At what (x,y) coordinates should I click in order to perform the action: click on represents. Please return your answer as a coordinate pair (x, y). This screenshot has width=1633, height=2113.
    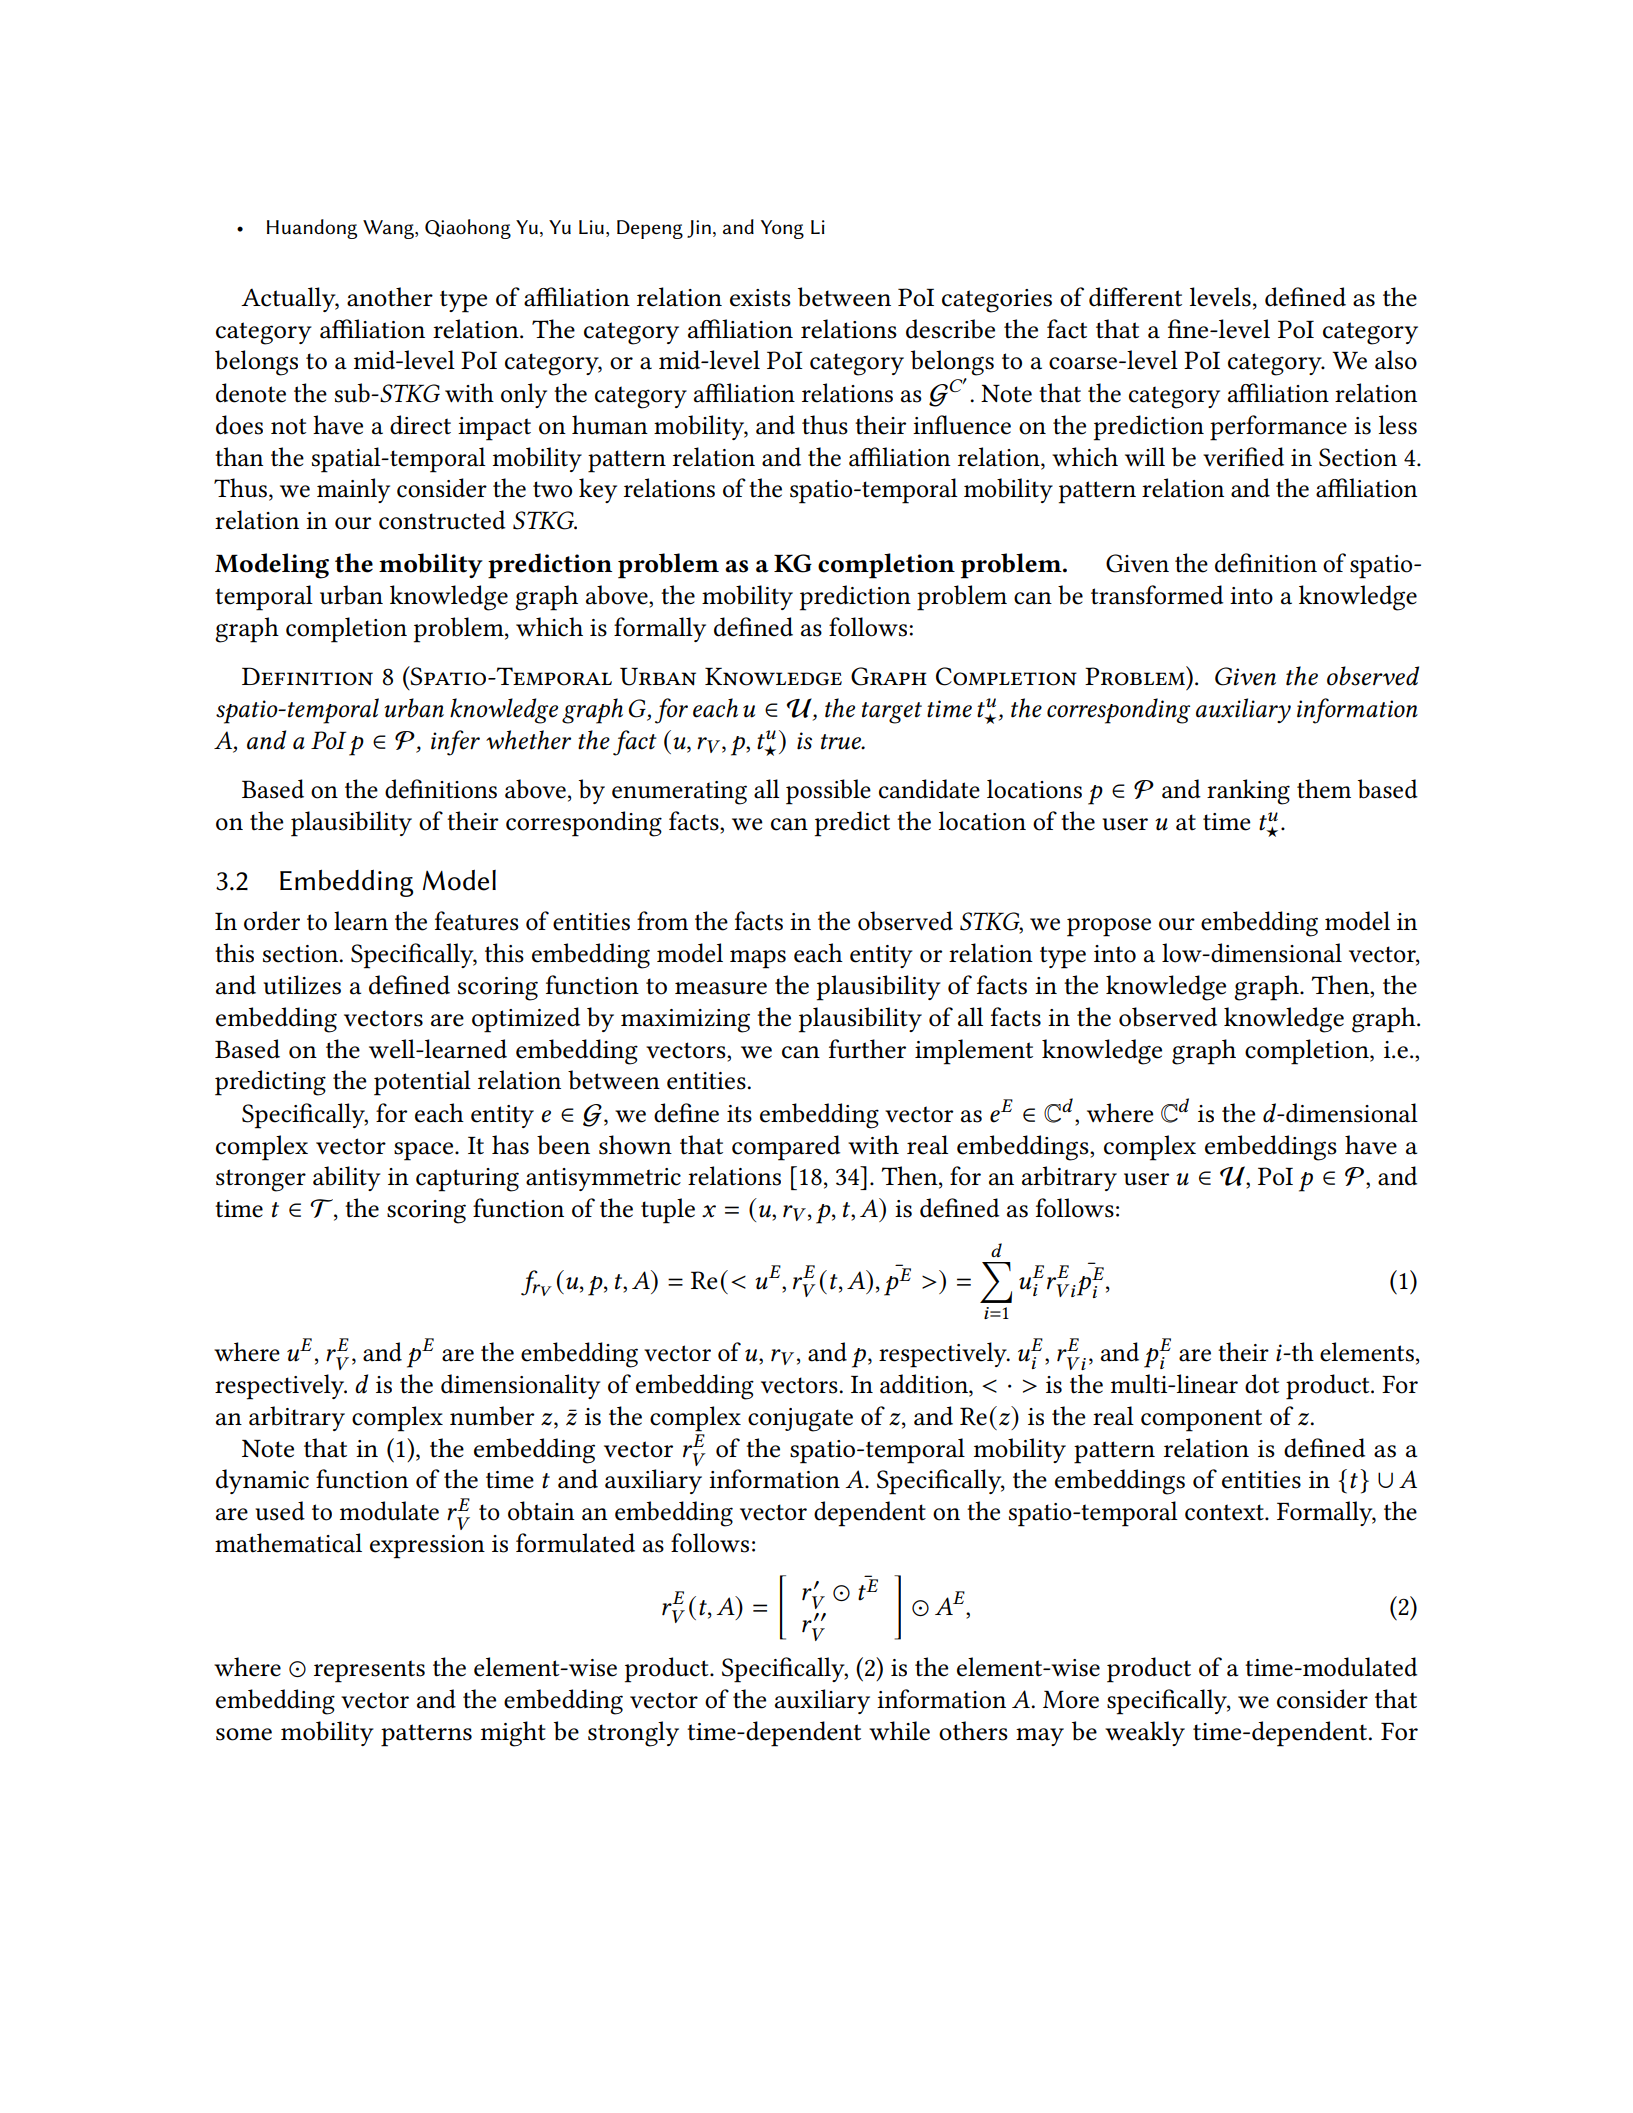
    Looking at the image, I should click on (369, 1671).
